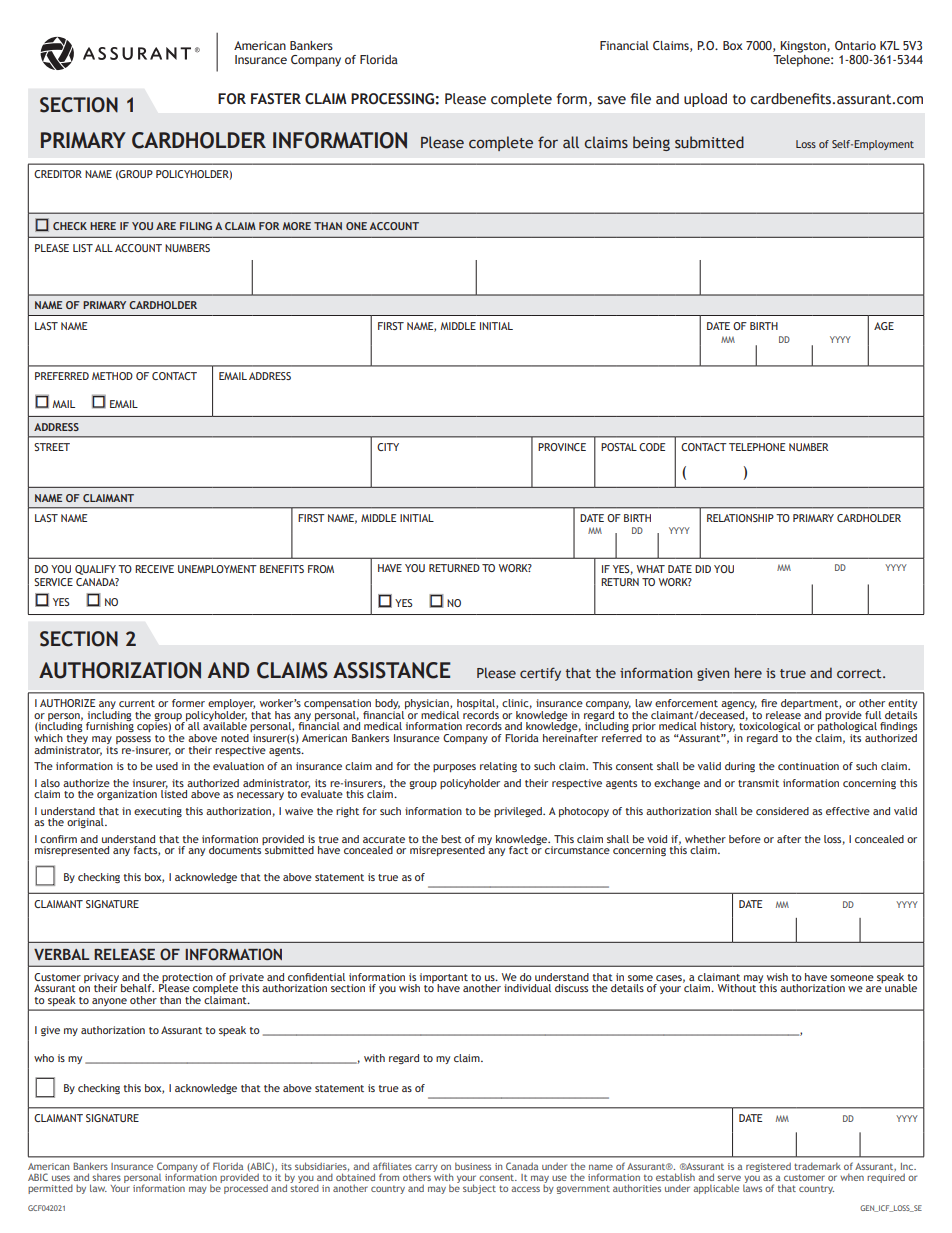 Image resolution: width=952 pixels, height=1233 pixels. What do you see at coordinates (107, 1177) in the screenshot?
I see `shares` at bounding box center [107, 1177].
